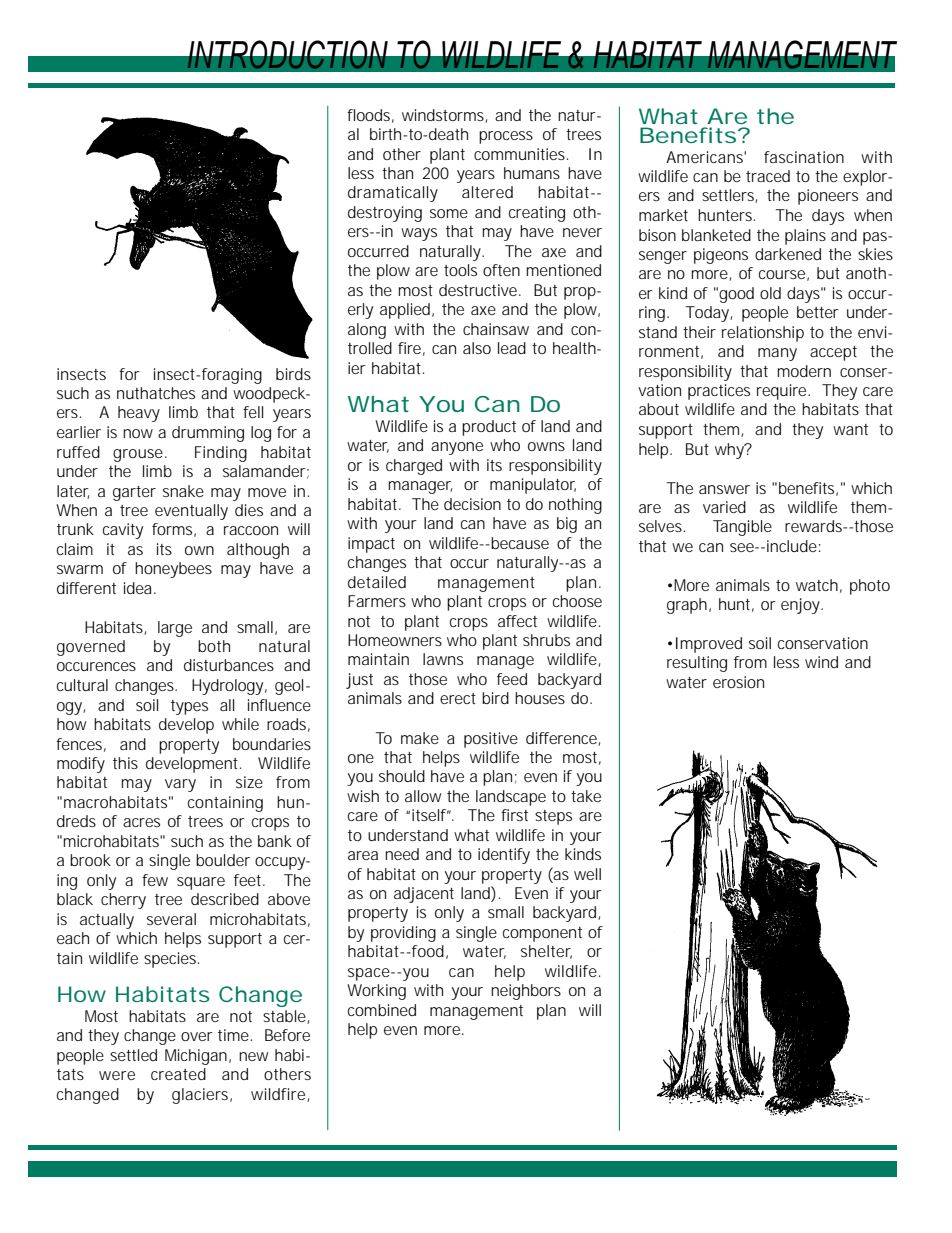  What do you see at coordinates (487, 192) in the screenshot?
I see `altered` at bounding box center [487, 192].
